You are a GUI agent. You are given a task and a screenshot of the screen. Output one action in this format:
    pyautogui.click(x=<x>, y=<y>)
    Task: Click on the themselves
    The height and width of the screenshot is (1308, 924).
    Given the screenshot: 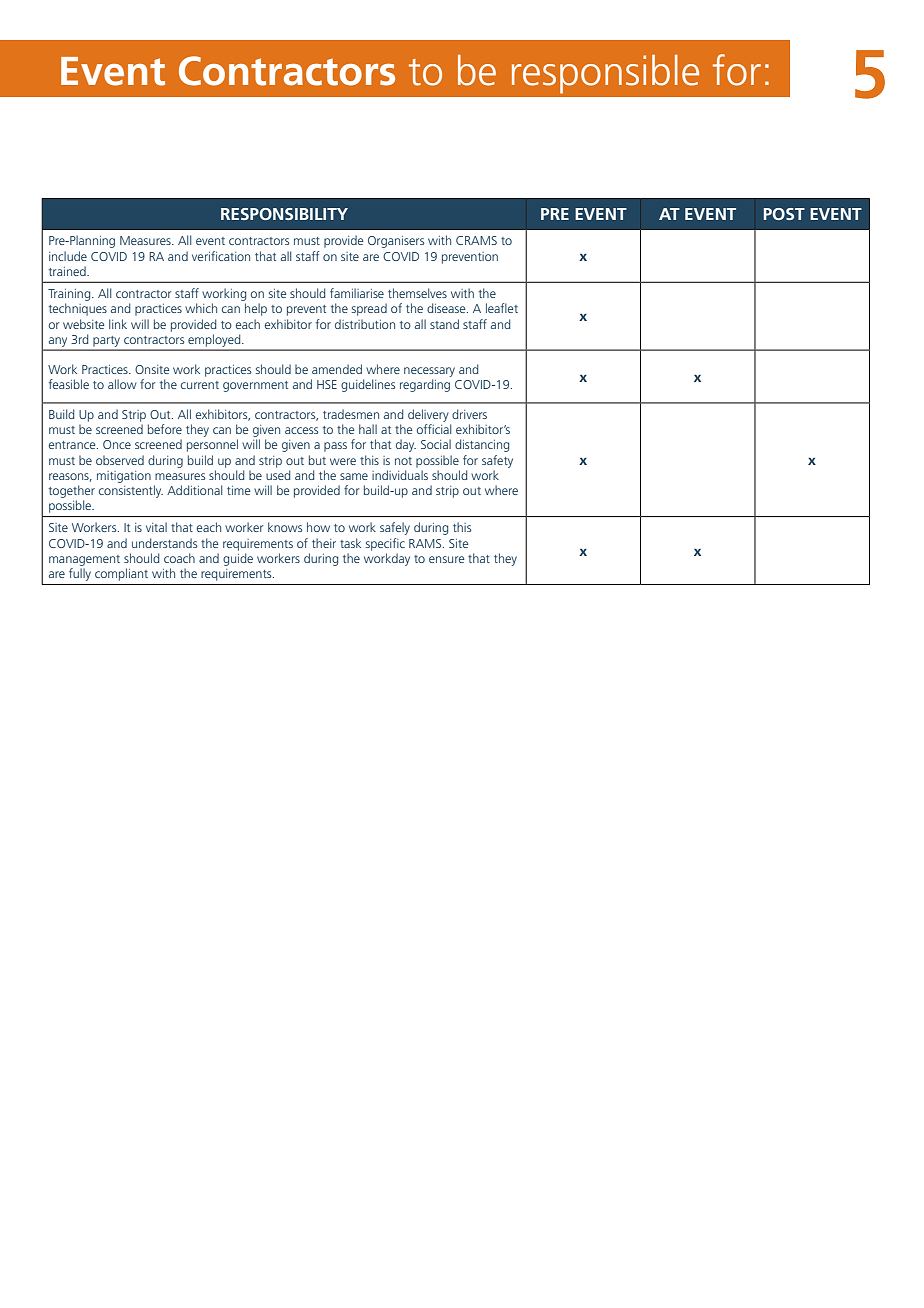 What is the action you would take?
    pyautogui.click(x=417, y=293)
